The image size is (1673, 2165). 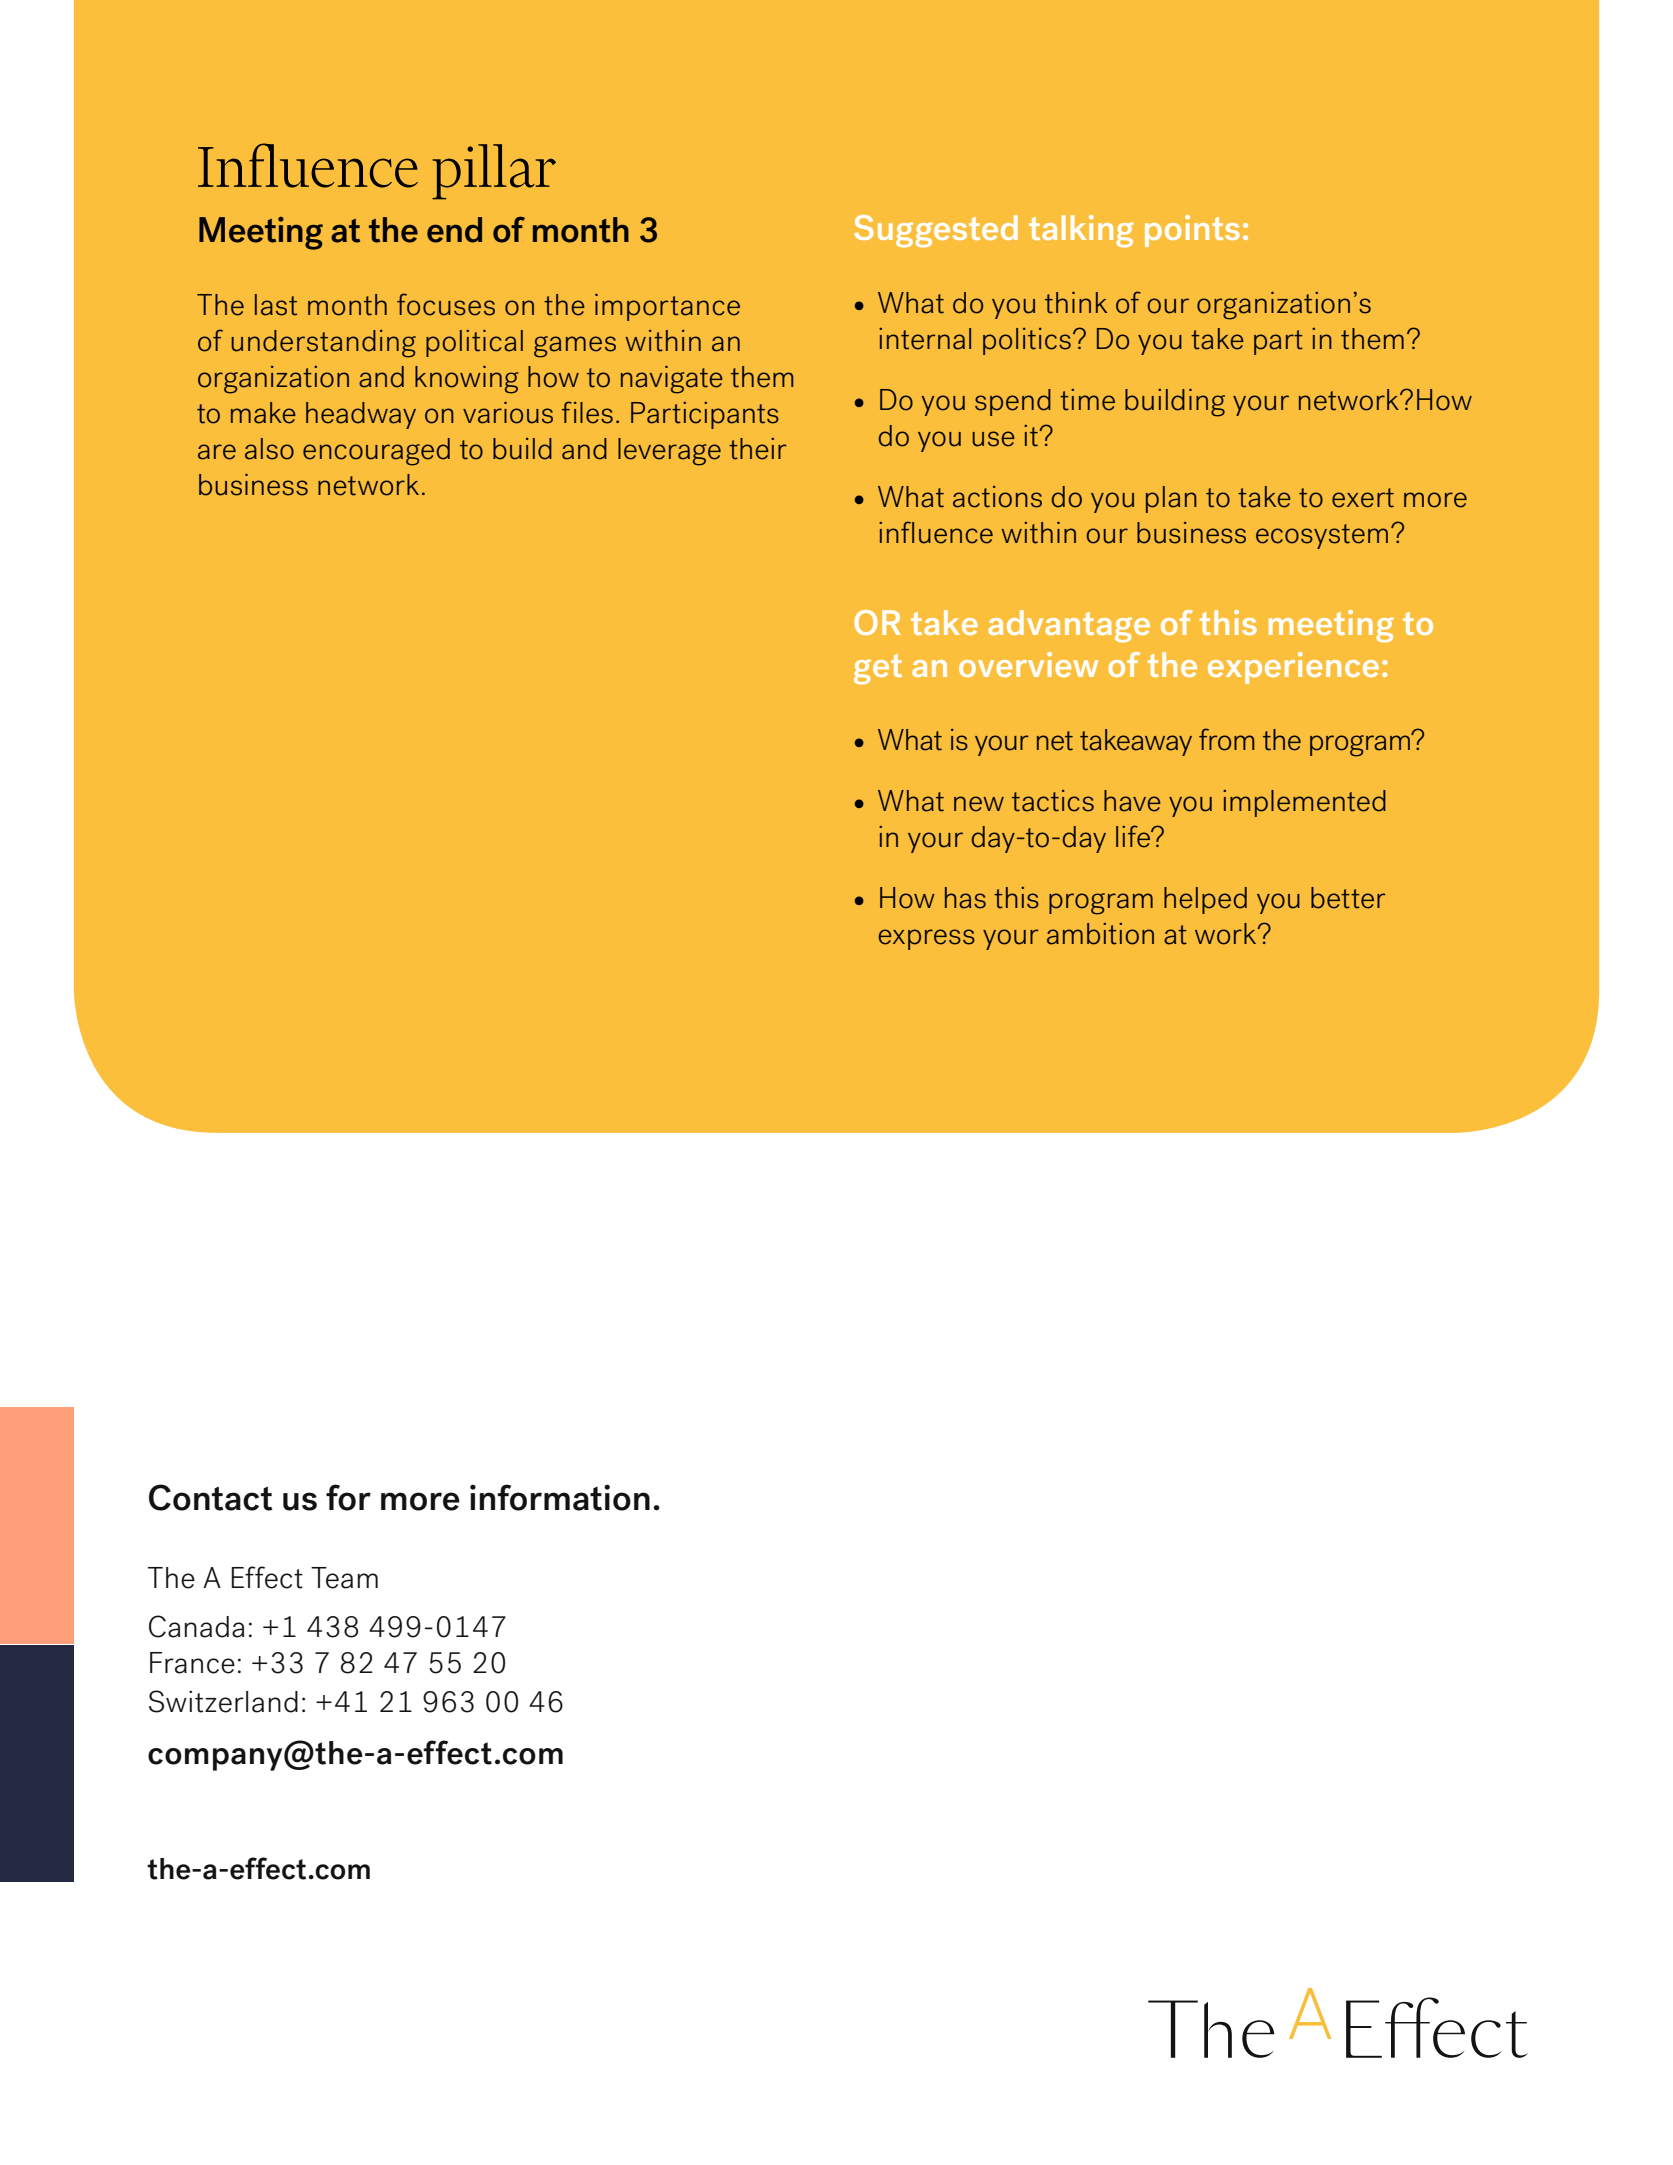 What do you see at coordinates (1192, 231) in the image?
I see `points` at bounding box center [1192, 231].
